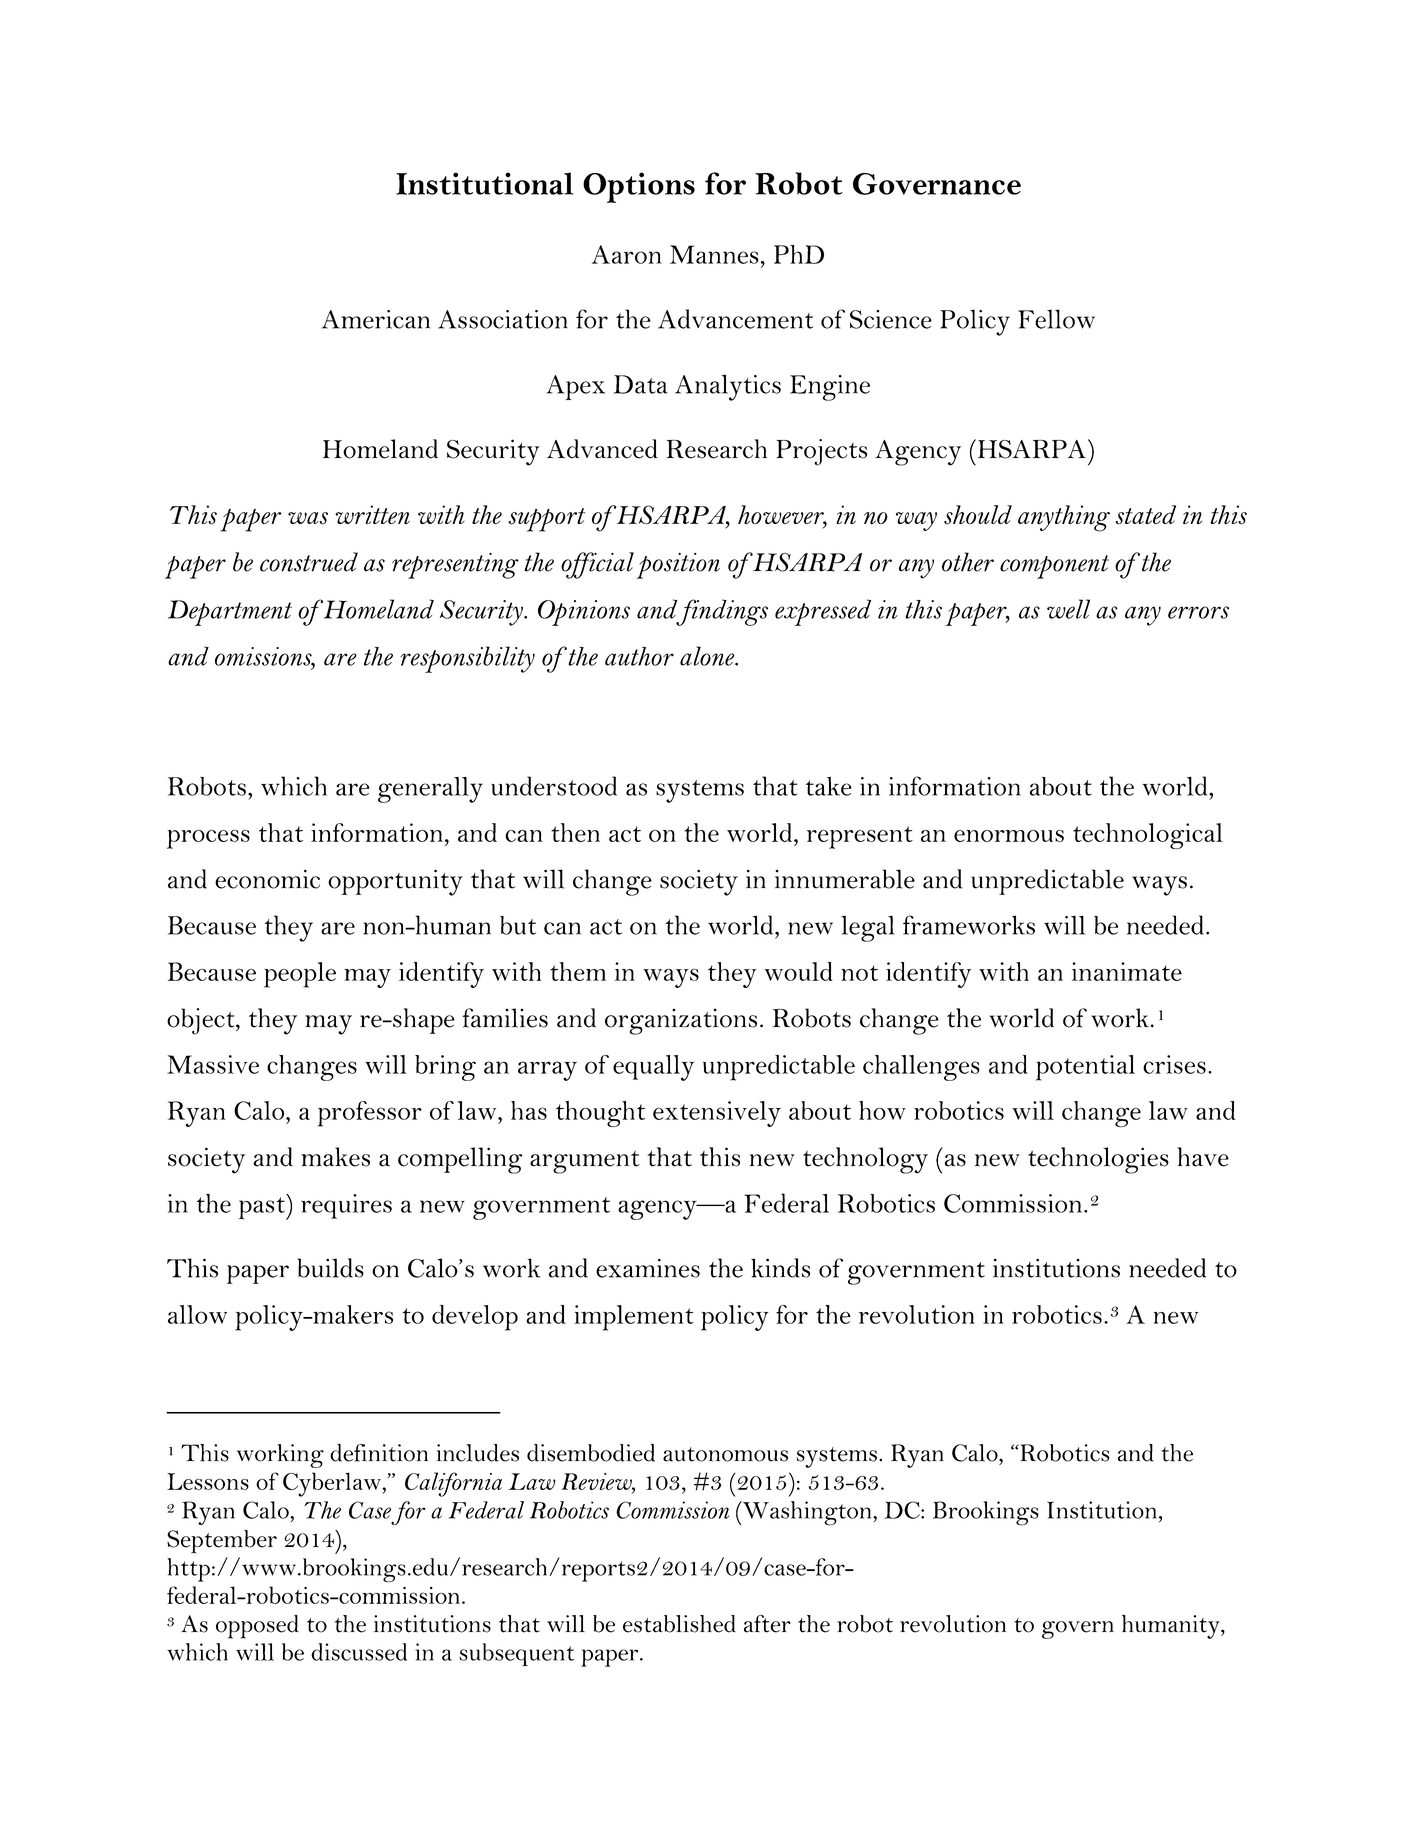 The height and width of the screenshot is (1834, 1417). I want to click on American, so click(376, 319).
